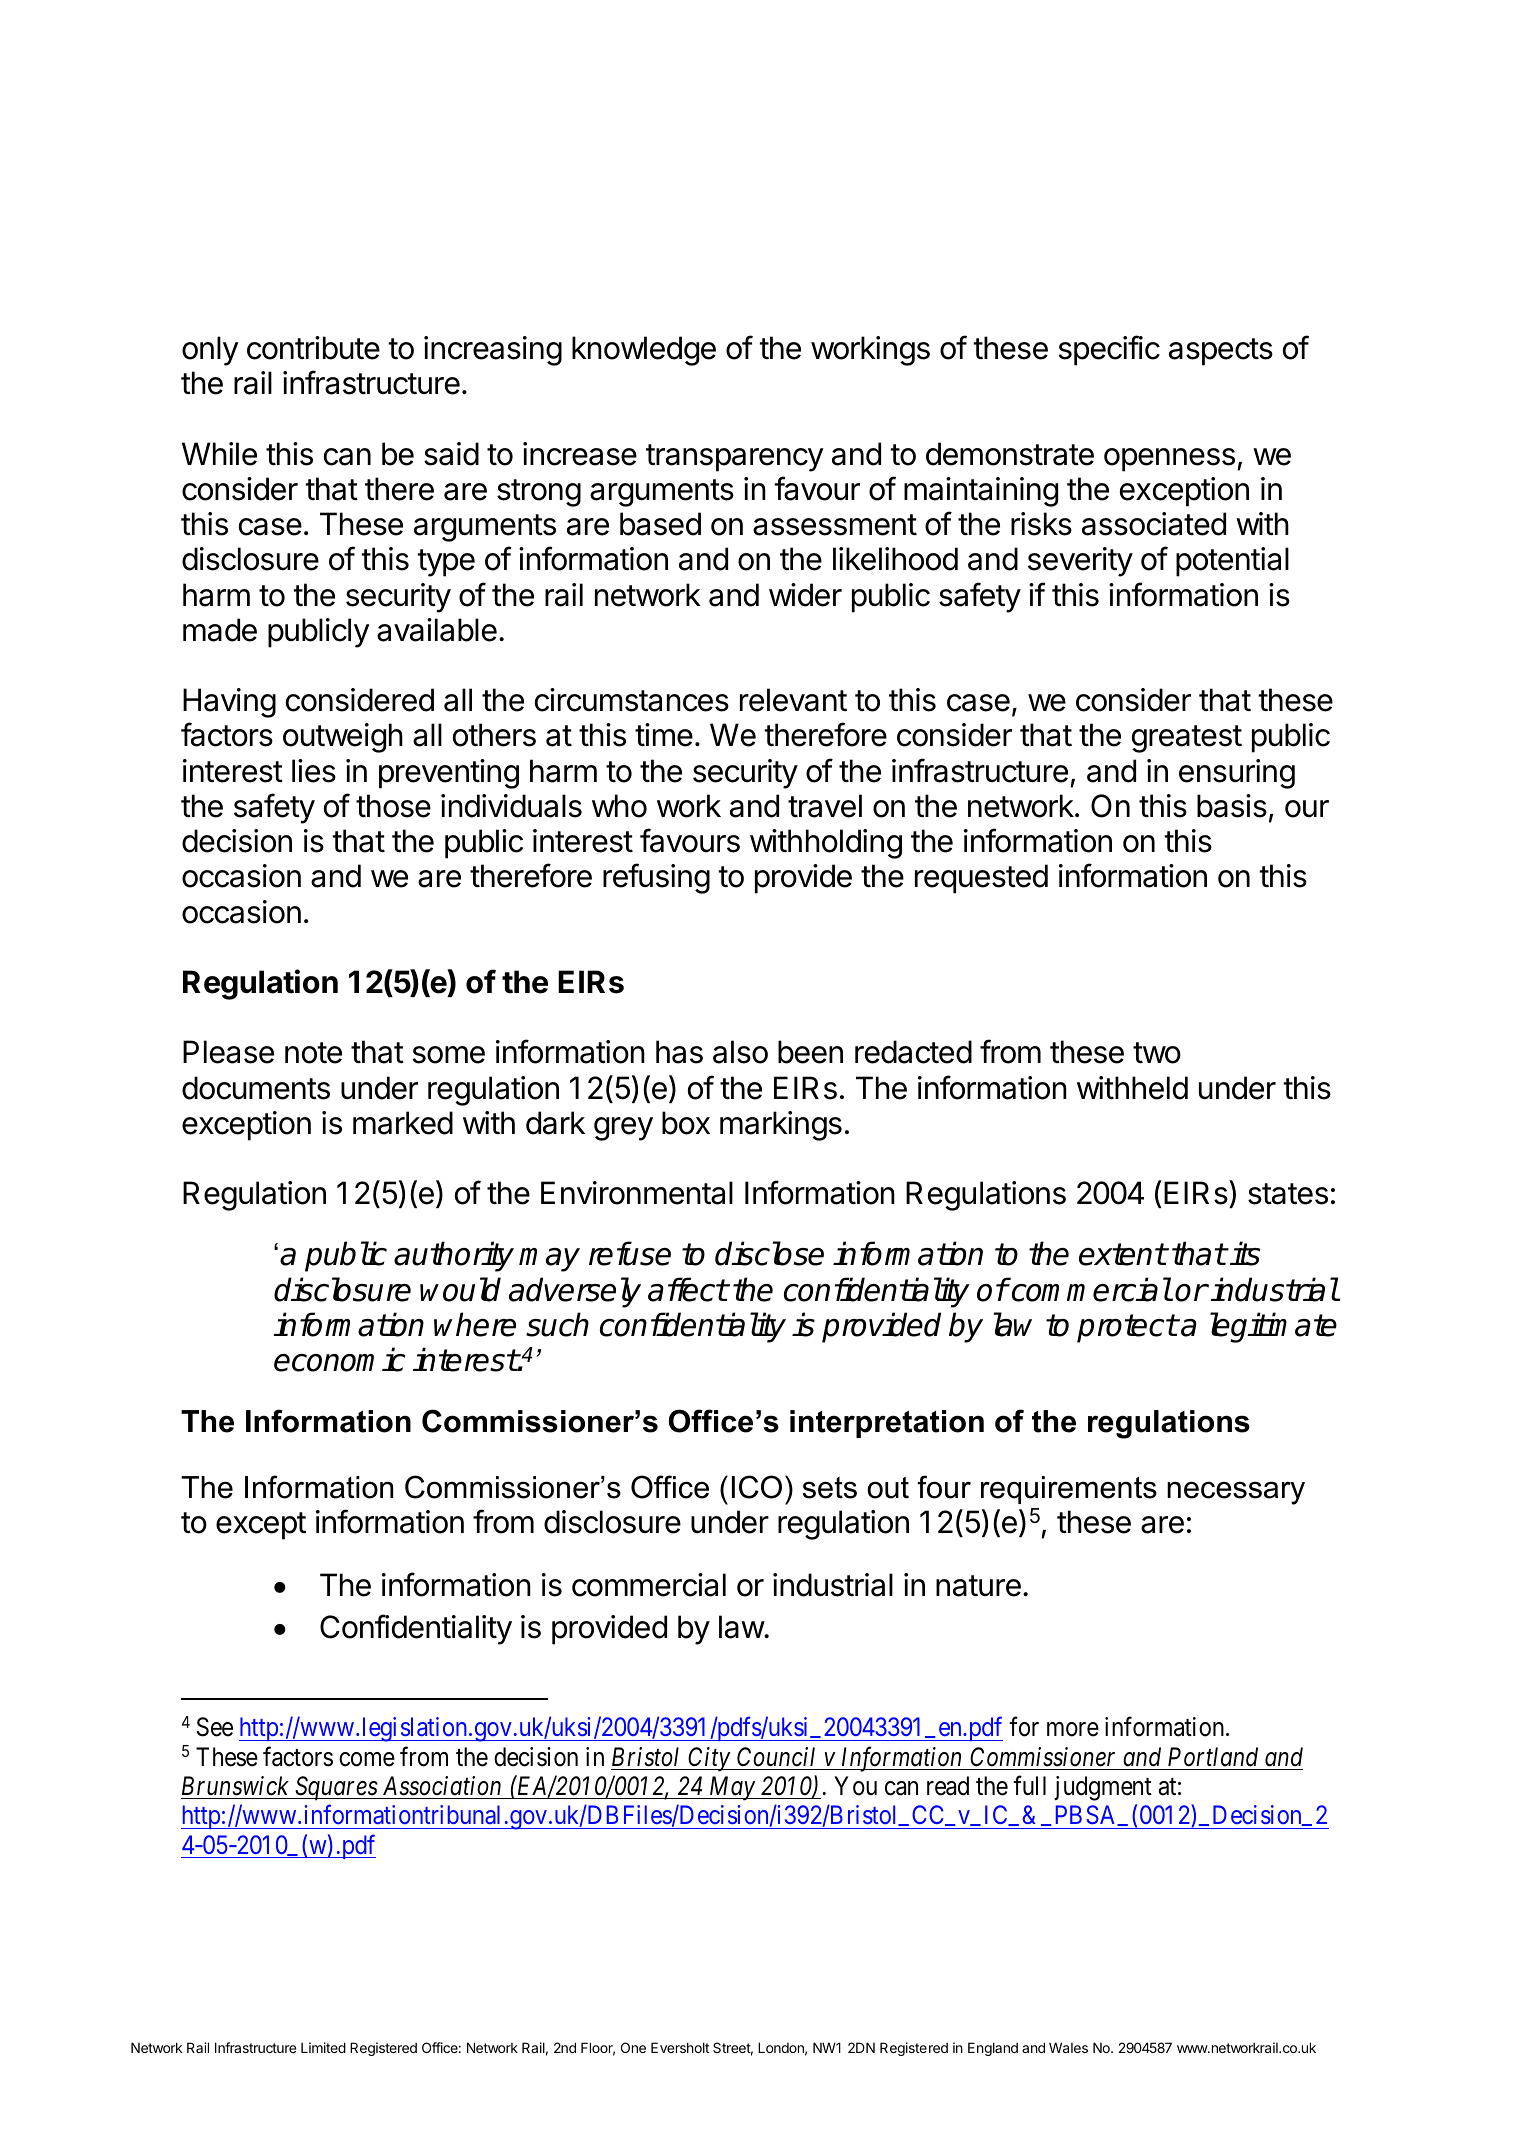 This image has height=2149, width=1519. What do you see at coordinates (313, 348) in the image?
I see `contribute` at bounding box center [313, 348].
